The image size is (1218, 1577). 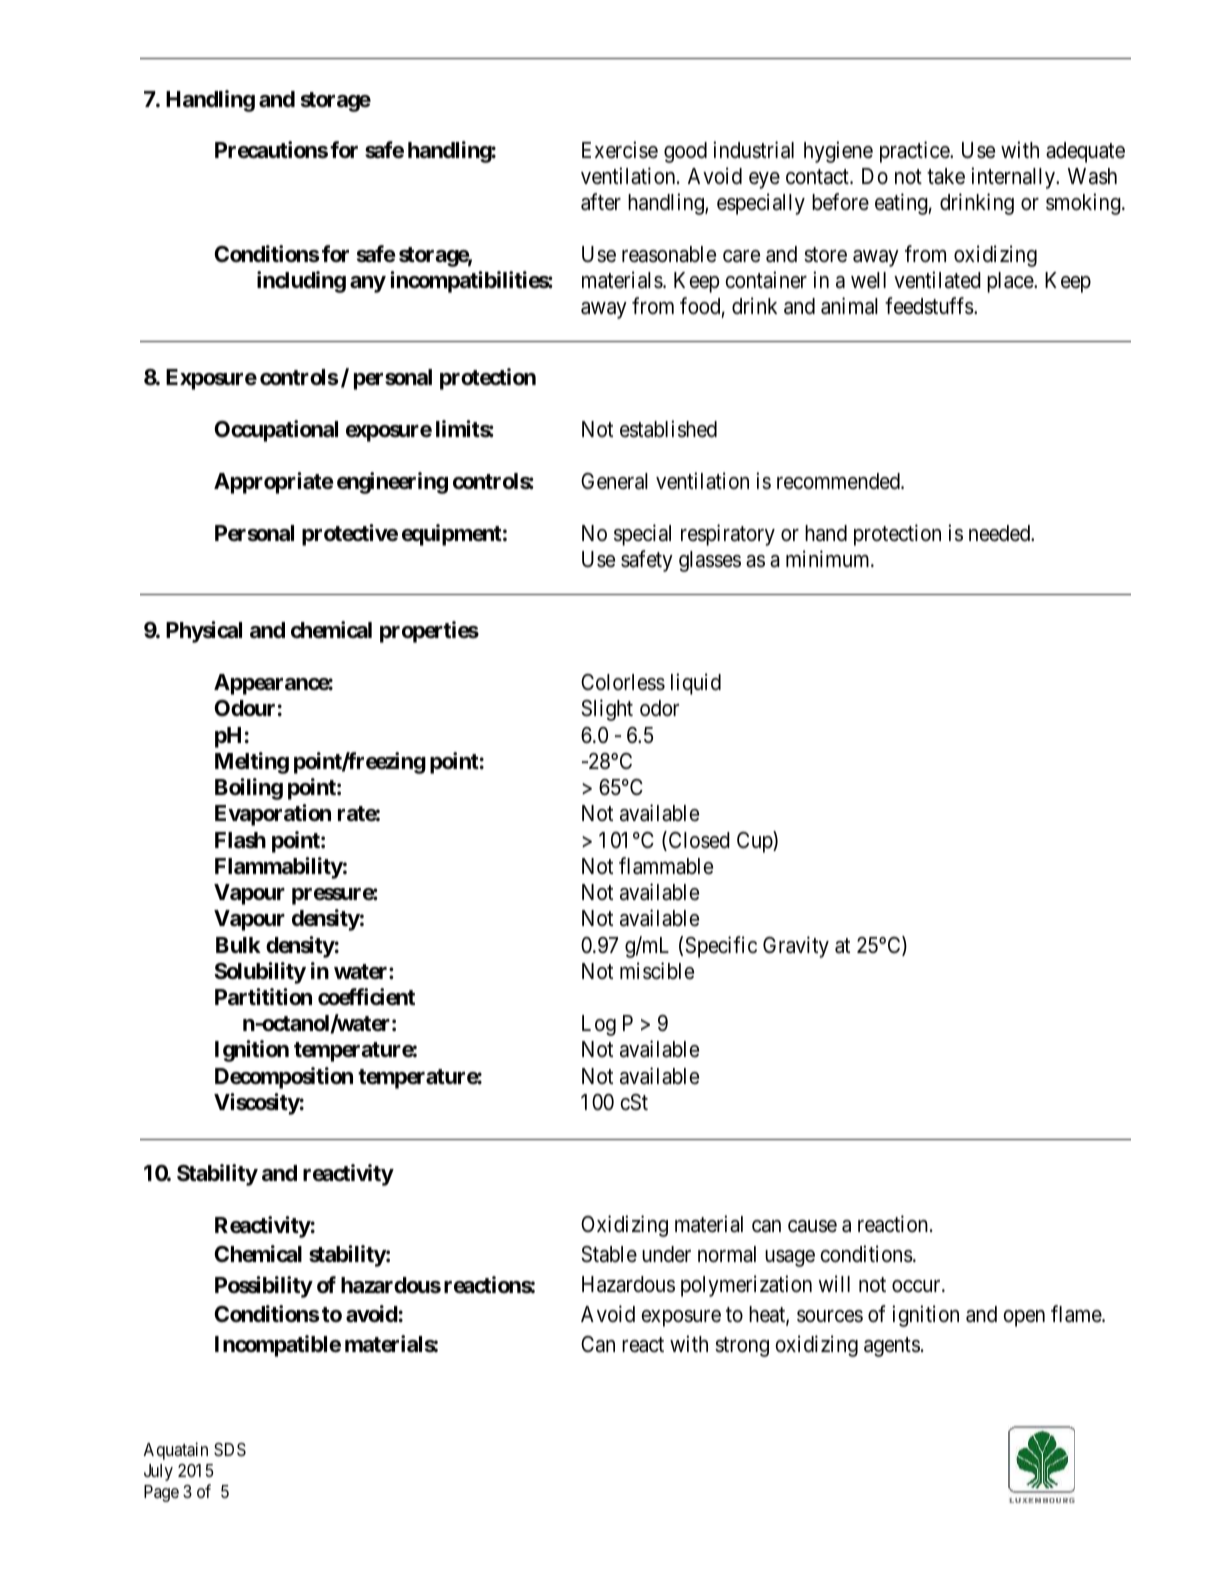 I want to click on strong, so click(x=742, y=1347).
